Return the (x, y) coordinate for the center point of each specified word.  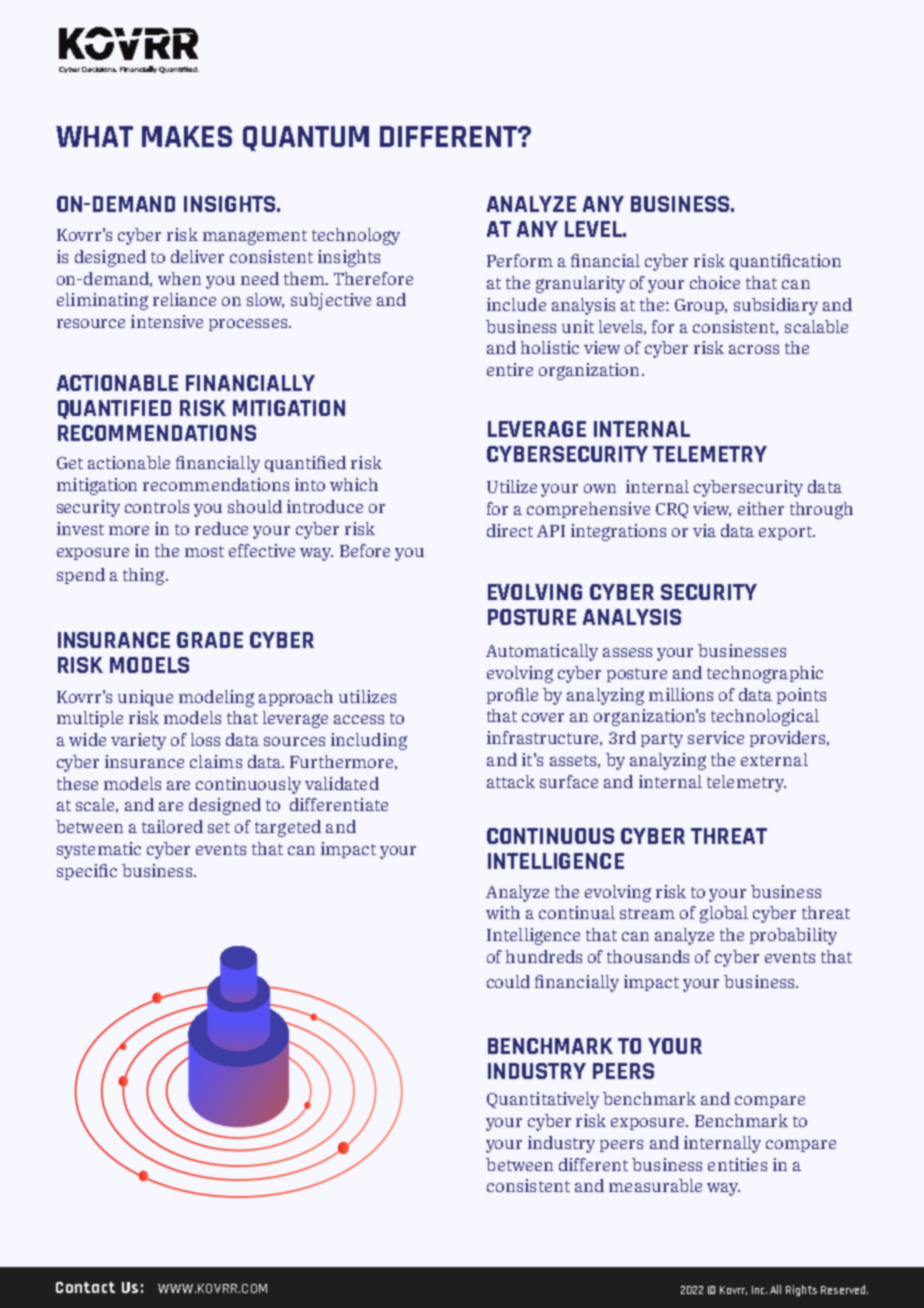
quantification (785, 262)
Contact (85, 1287)
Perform (520, 260)
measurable (655, 1185)
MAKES (187, 136)
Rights (801, 1290)
